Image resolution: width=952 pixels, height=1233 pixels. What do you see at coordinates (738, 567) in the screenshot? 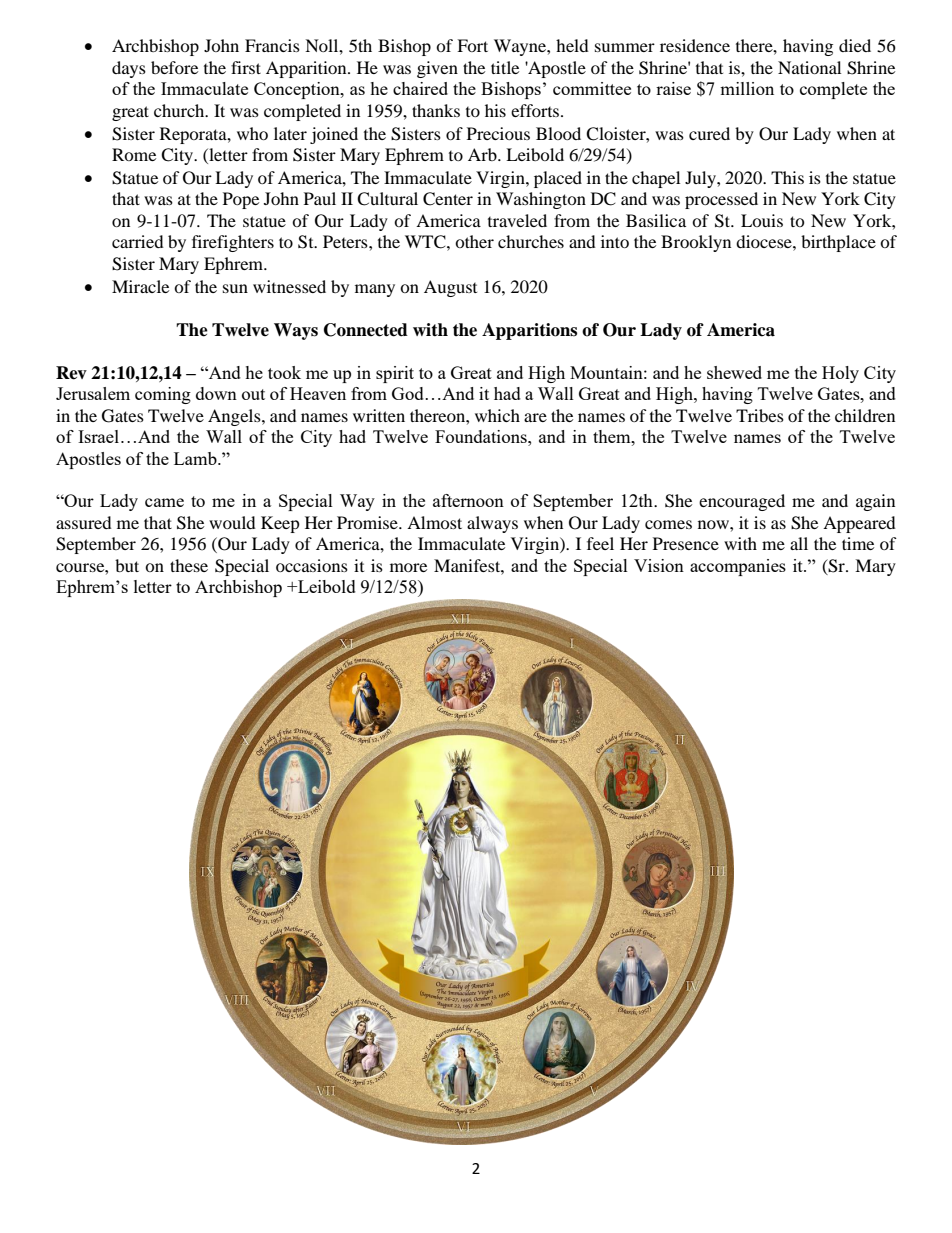
I see `accompanies` at bounding box center [738, 567].
